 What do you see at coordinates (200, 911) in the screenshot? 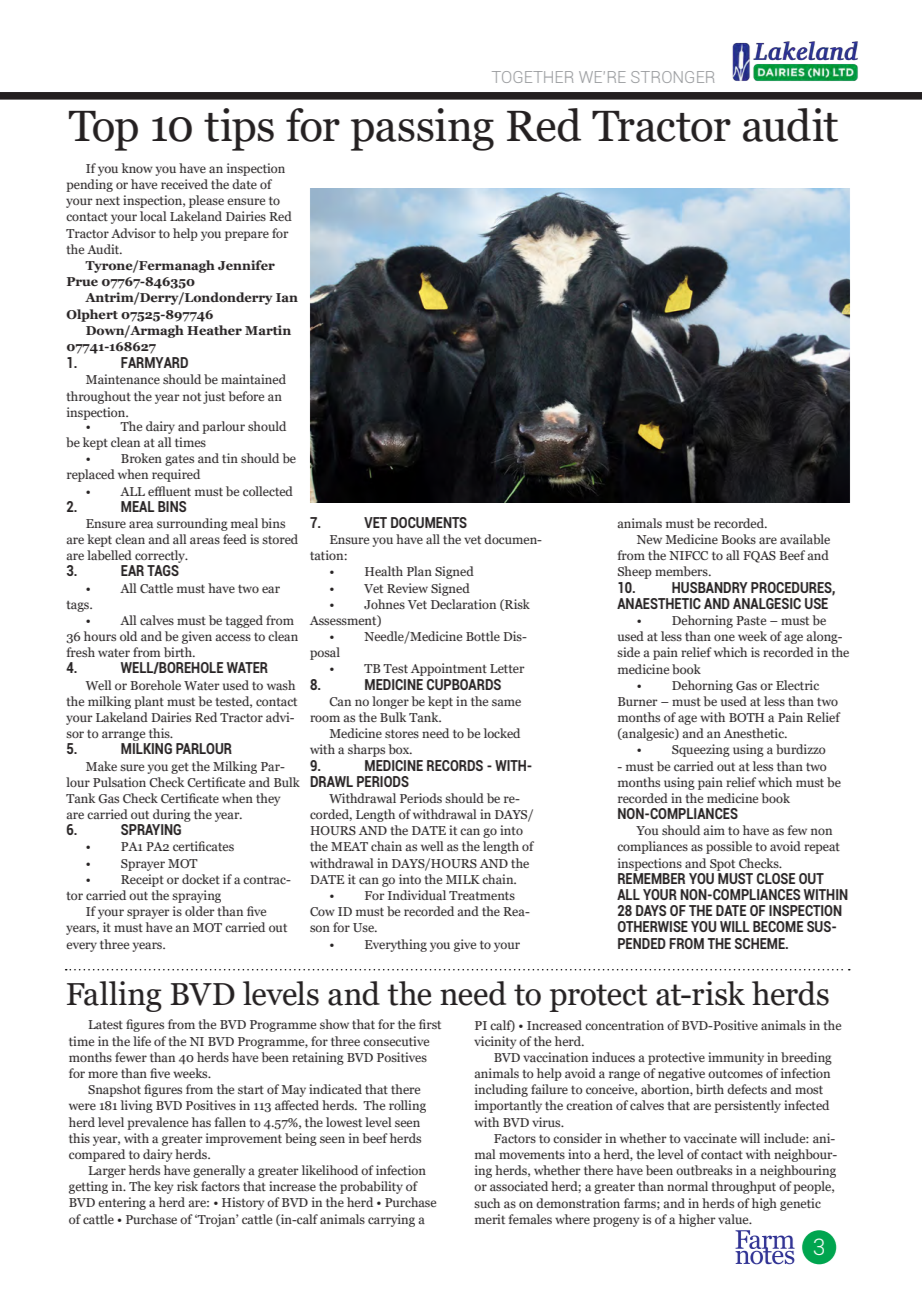
I see `older` at bounding box center [200, 911].
